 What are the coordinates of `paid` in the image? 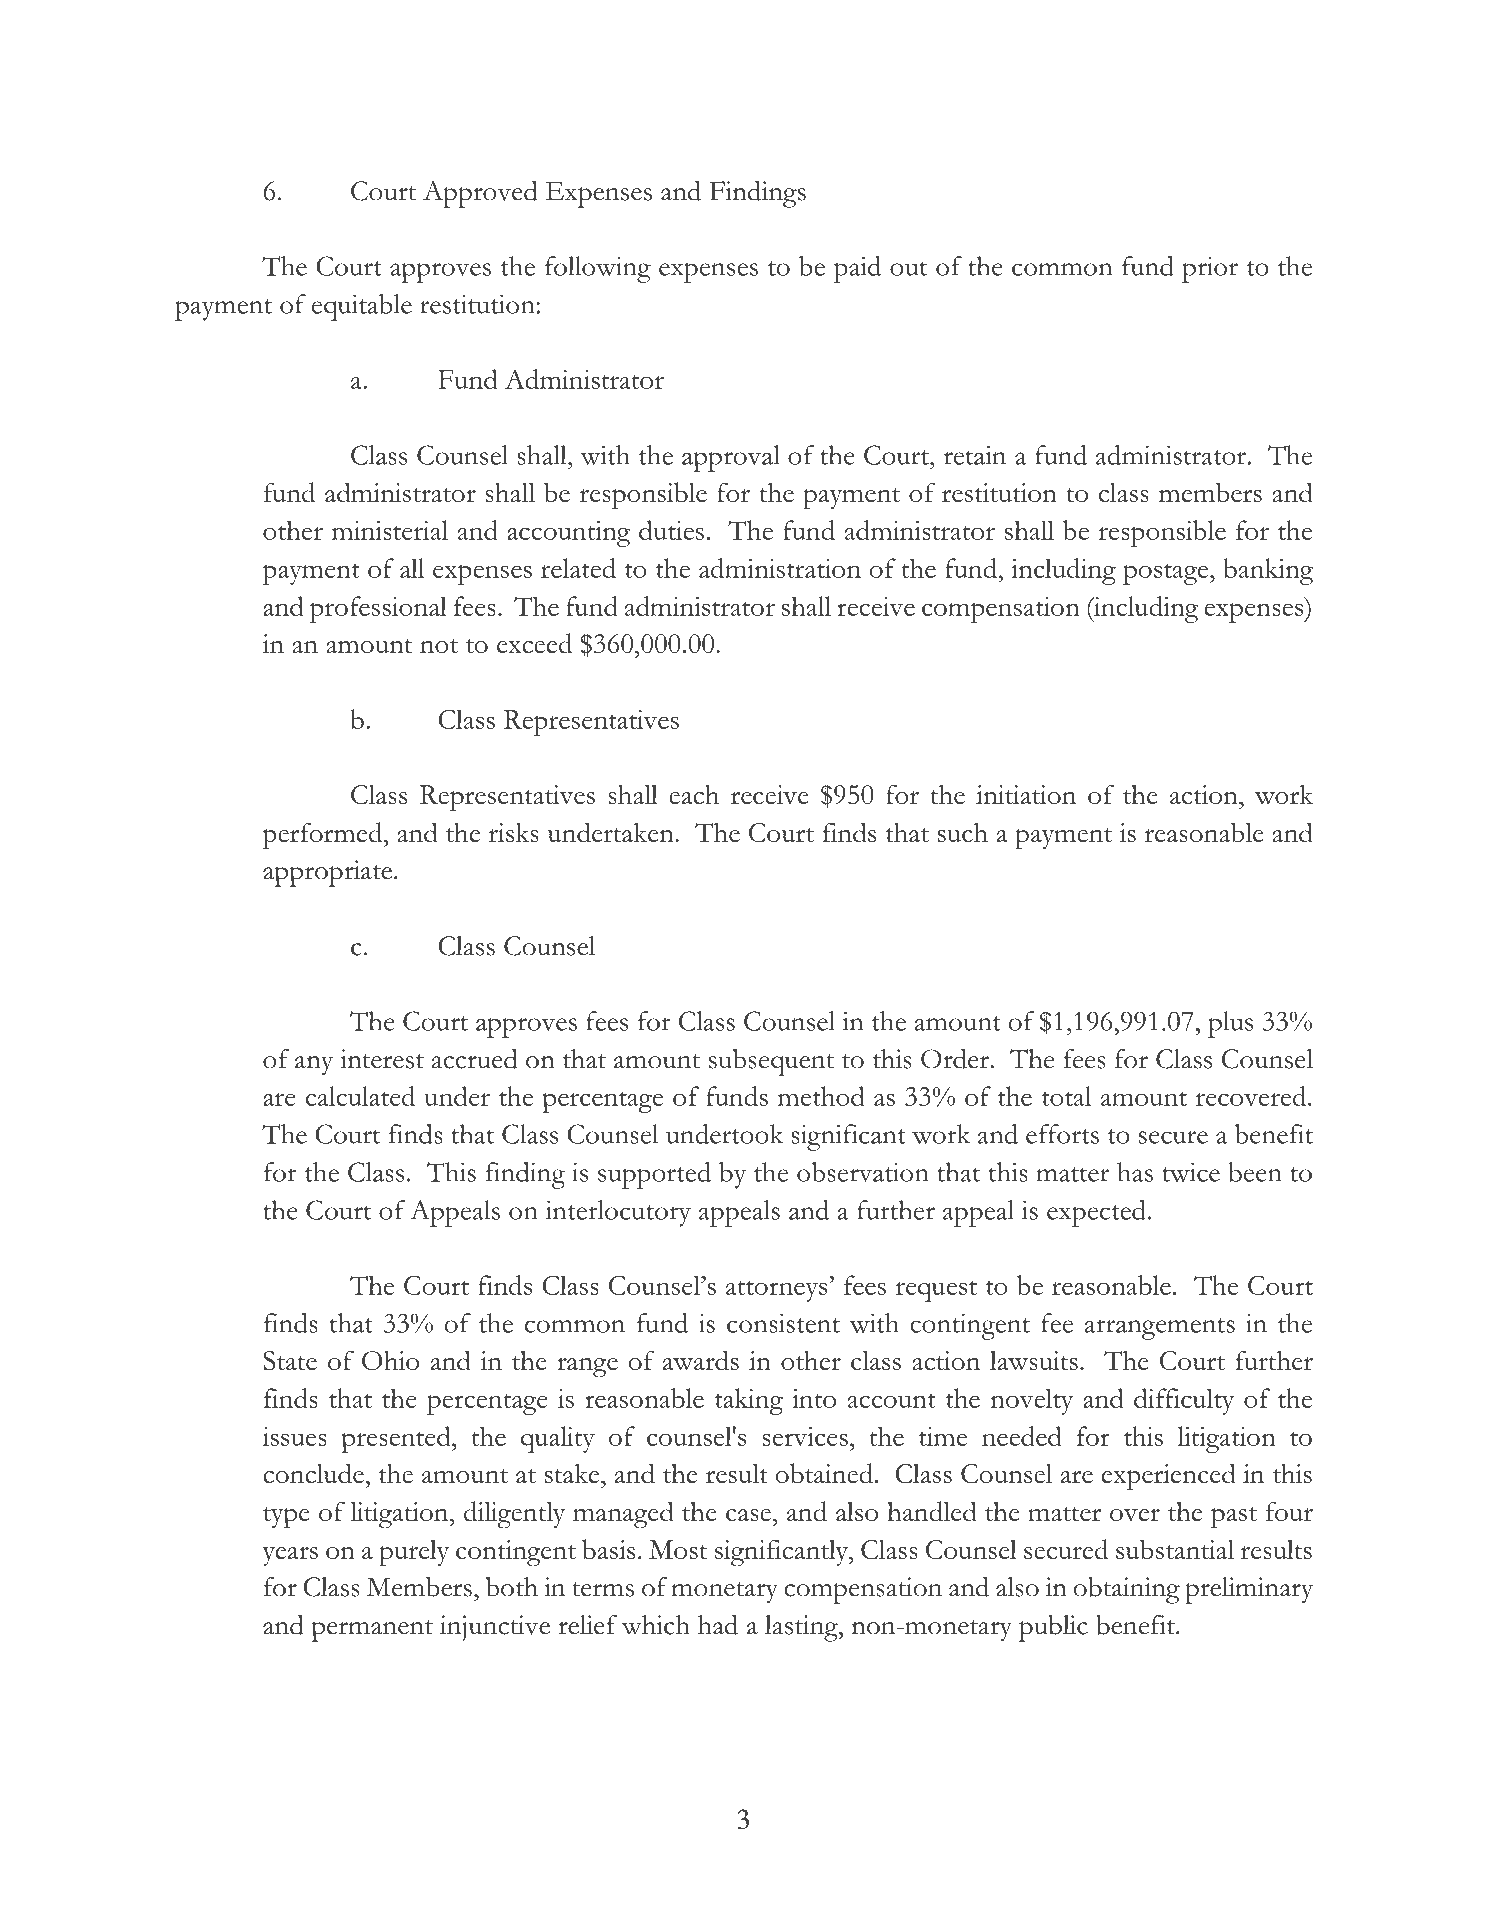 It's located at (857, 269).
